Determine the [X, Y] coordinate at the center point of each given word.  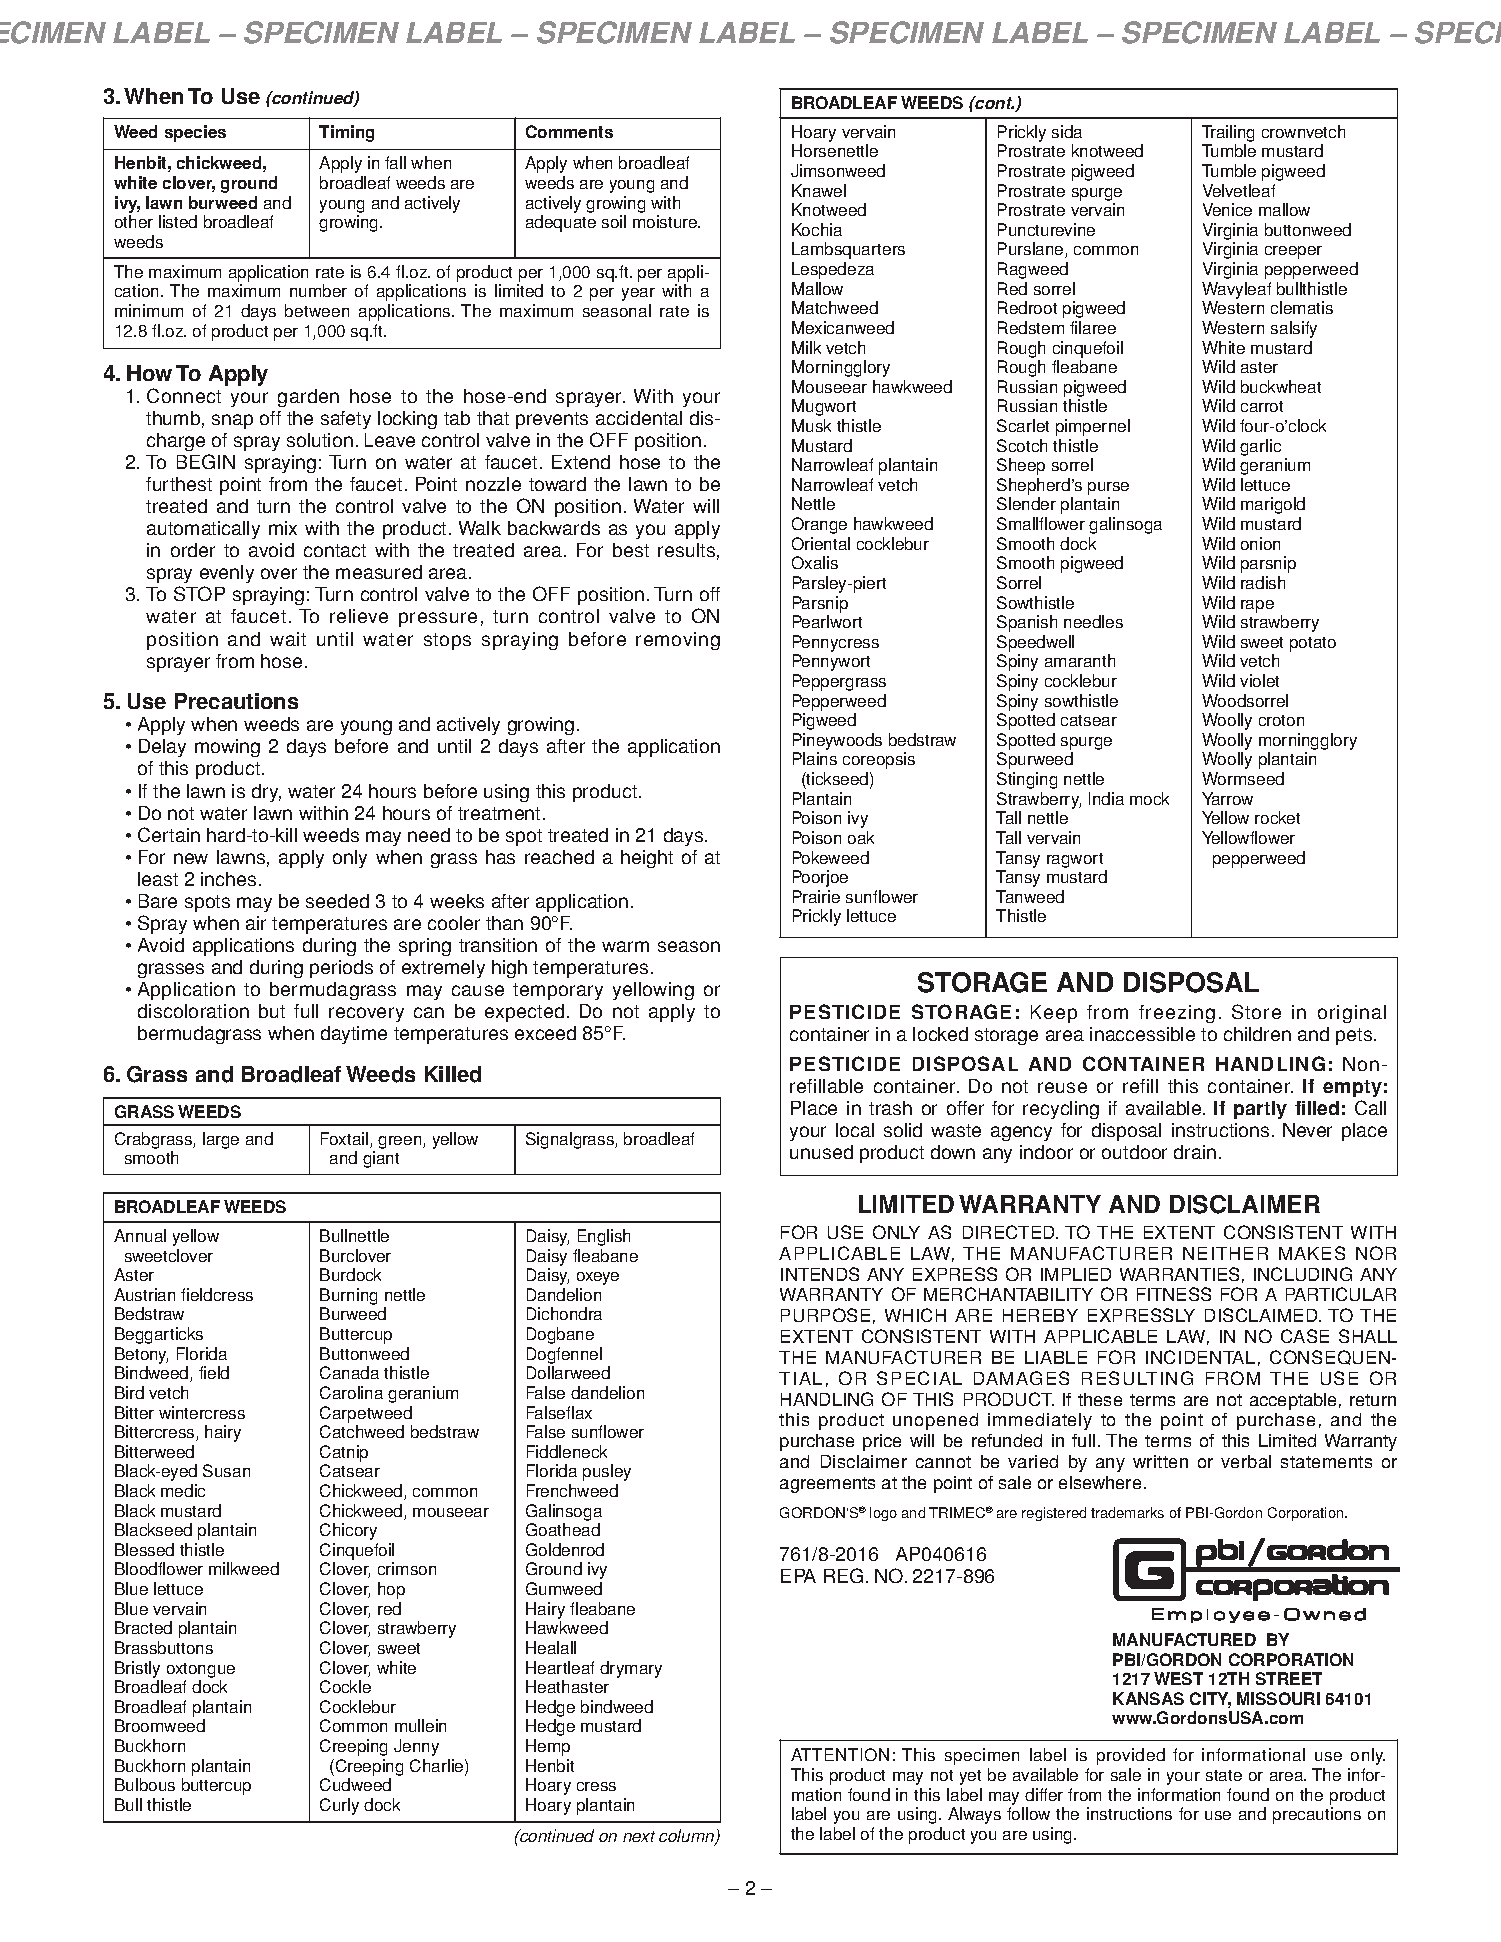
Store [1256, 1011]
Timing [346, 133]
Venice [1227, 209]
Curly [339, 1806]
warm [625, 946]
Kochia [817, 229]
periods [341, 969]
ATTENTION [840, 1754]
